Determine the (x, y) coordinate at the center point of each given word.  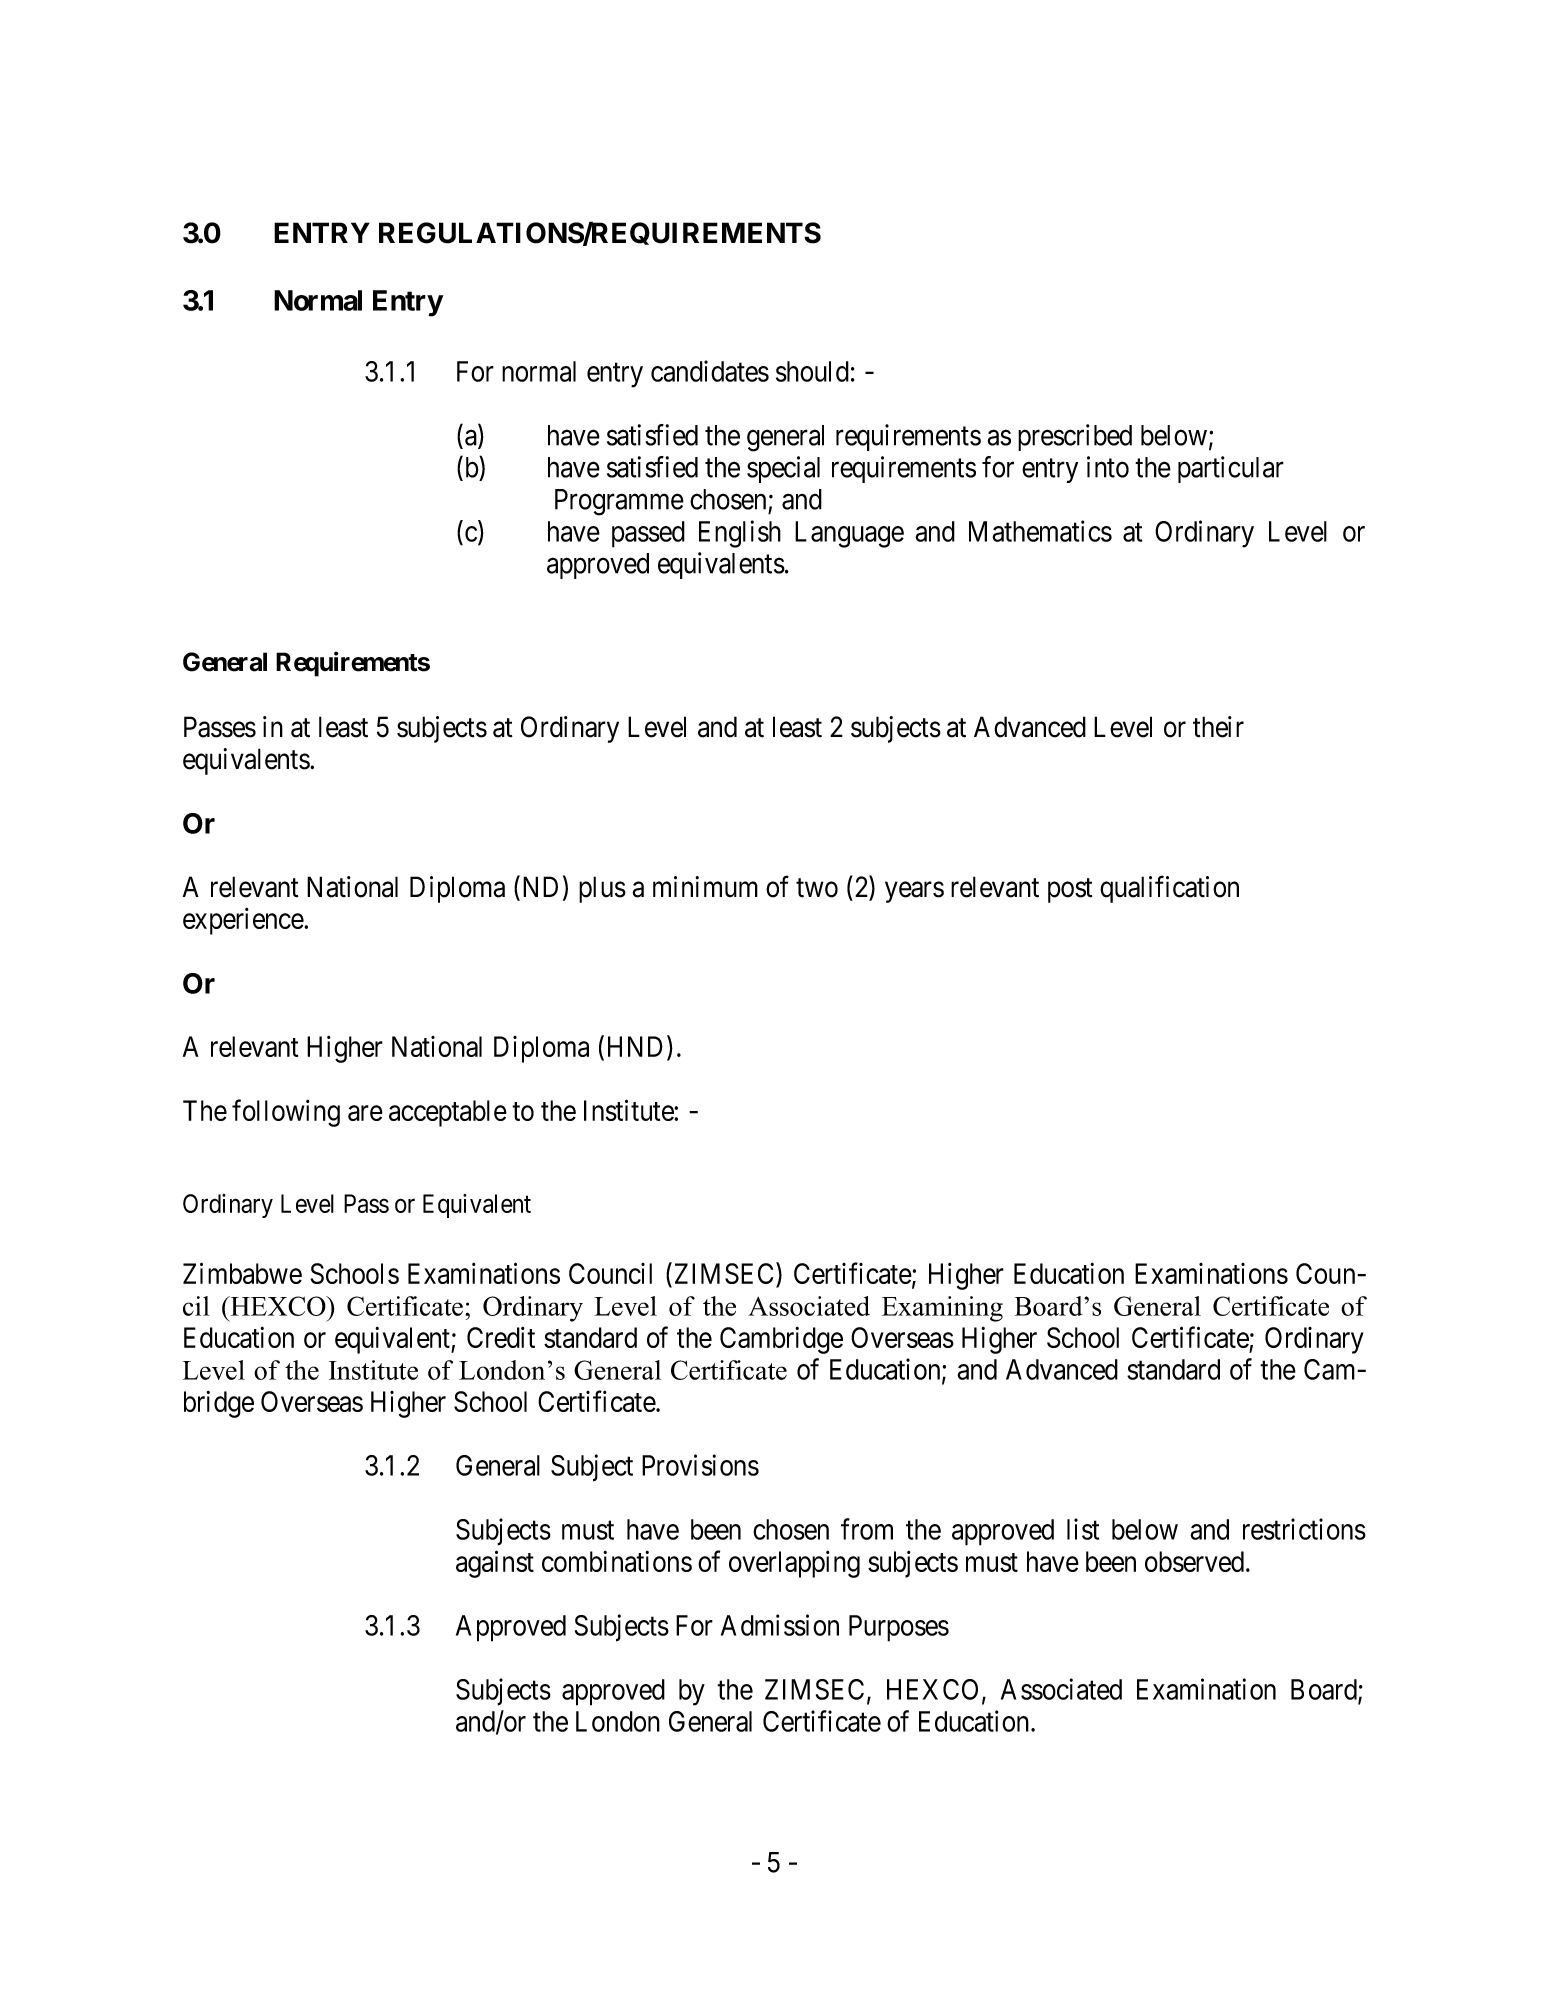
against (495, 1564)
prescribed (1075, 437)
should (812, 371)
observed (1194, 1561)
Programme (619, 502)
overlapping (794, 1564)
